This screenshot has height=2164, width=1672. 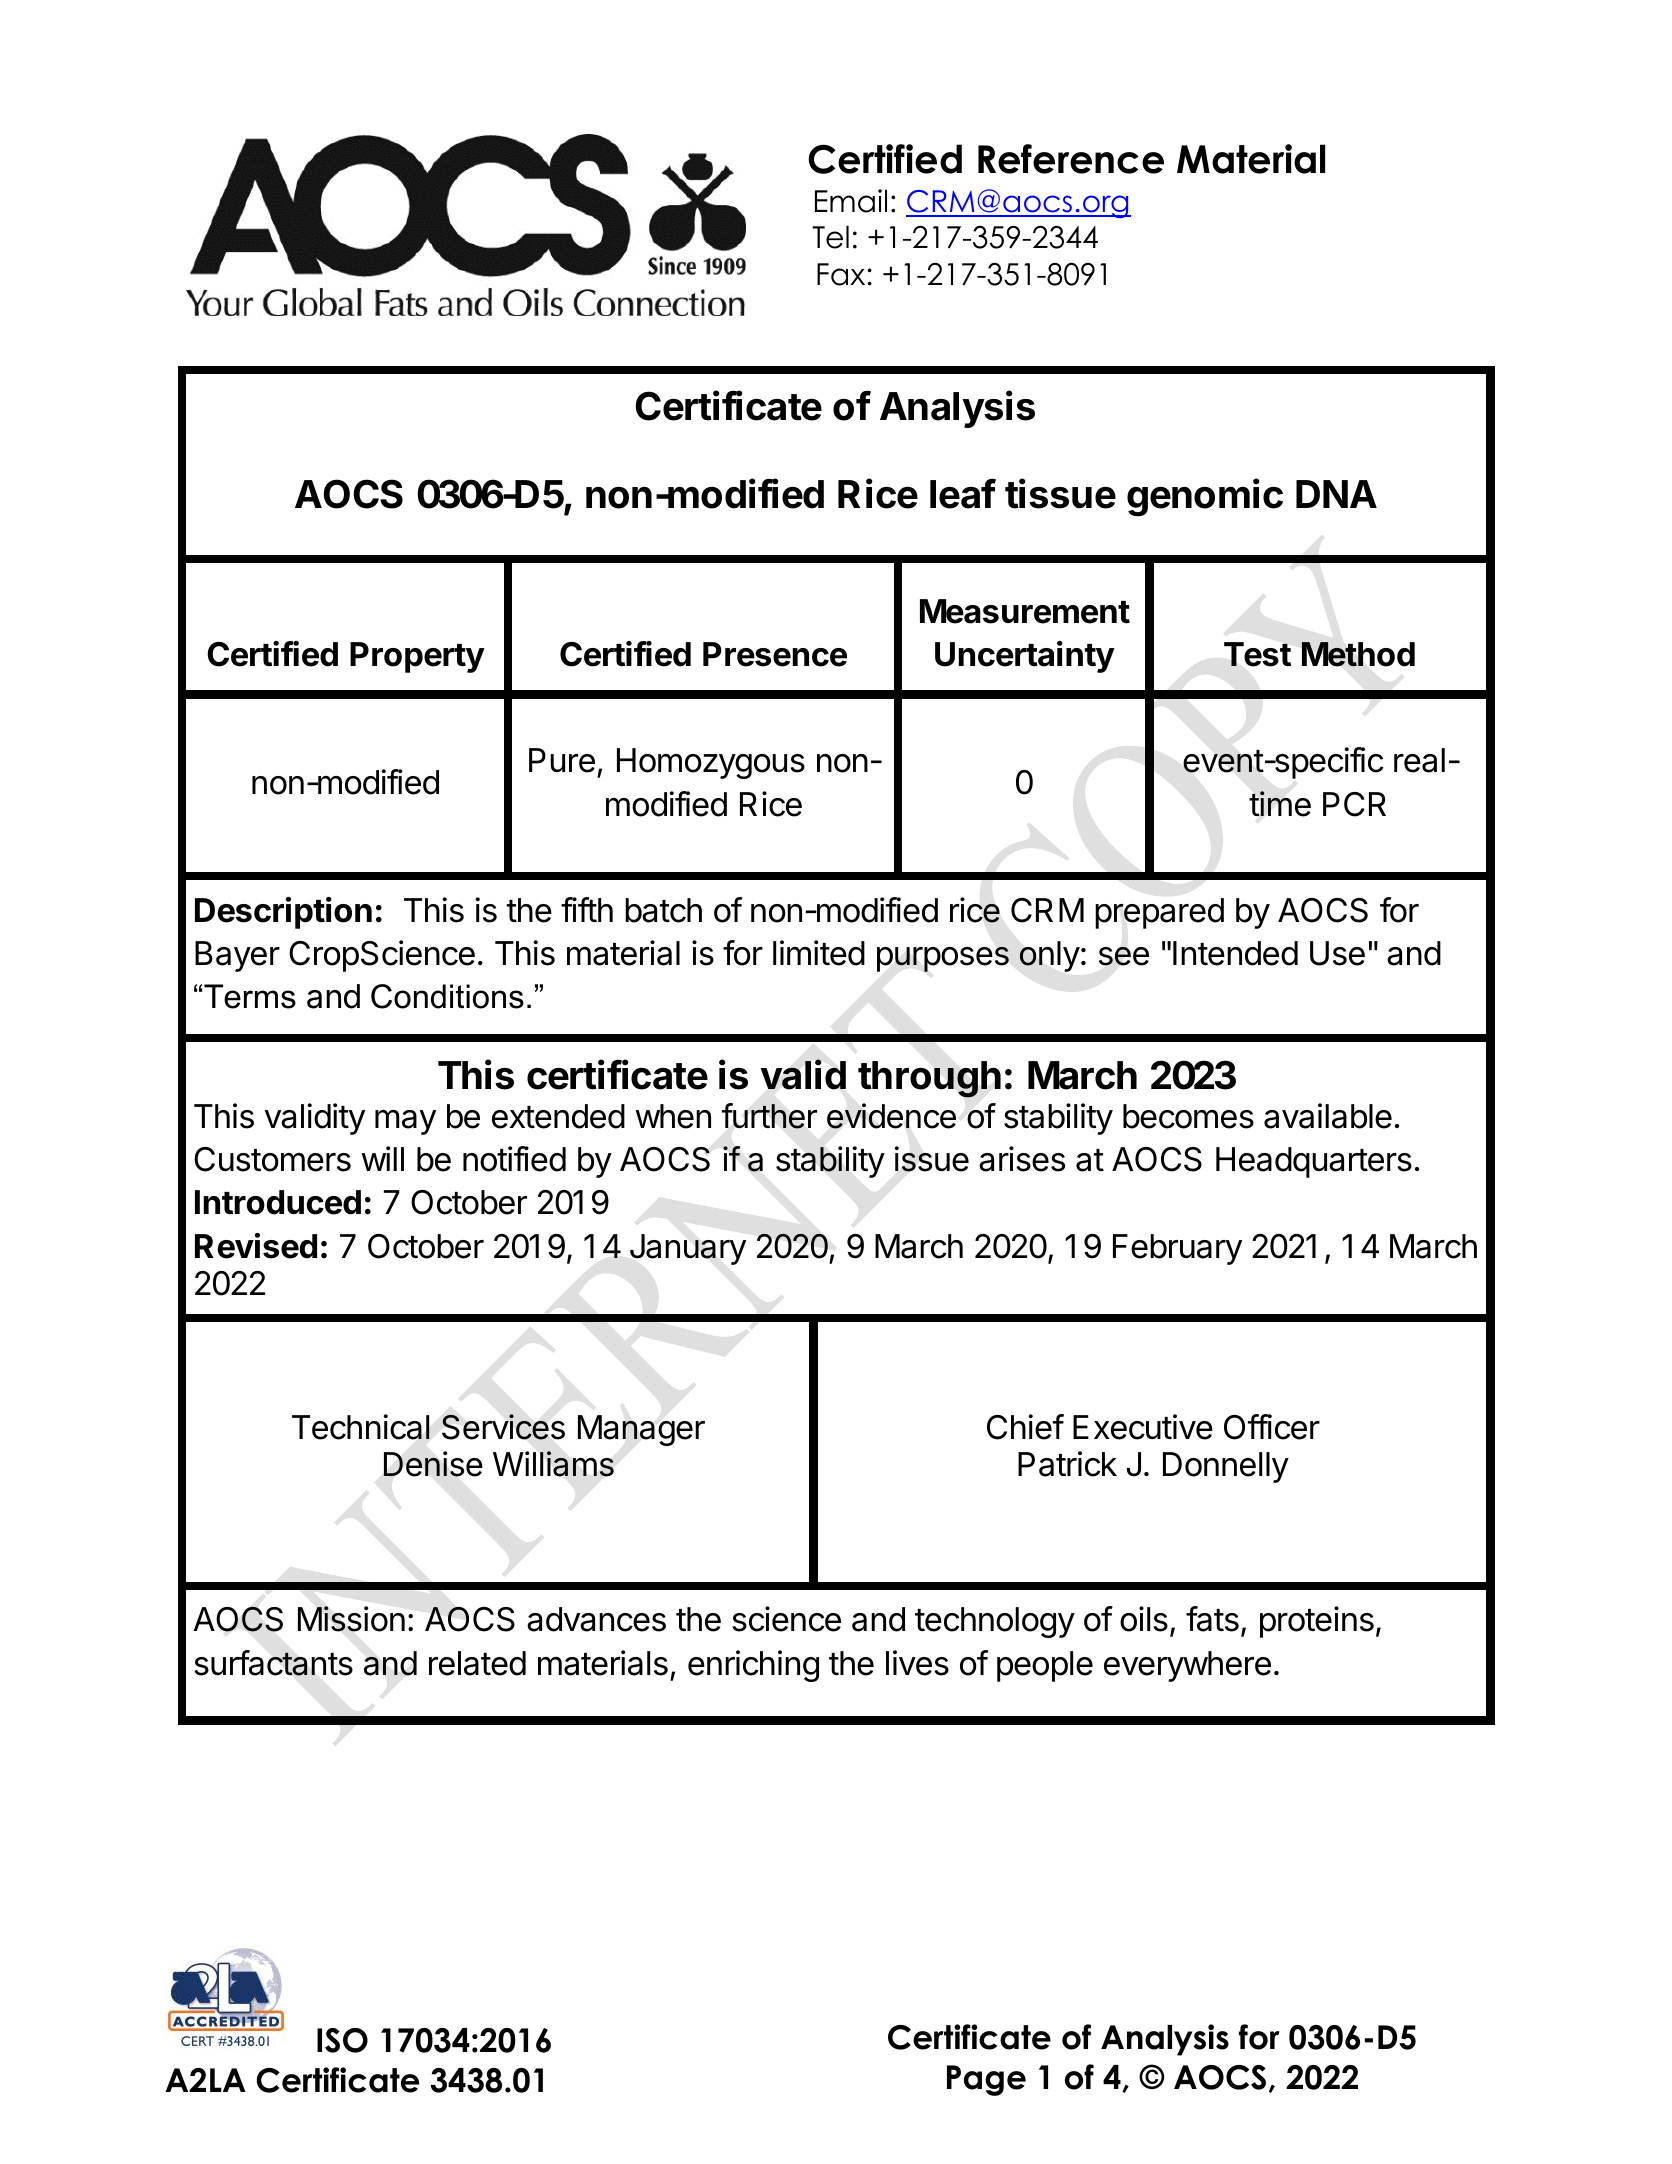 I want to click on Page, so click(x=986, y=2080).
